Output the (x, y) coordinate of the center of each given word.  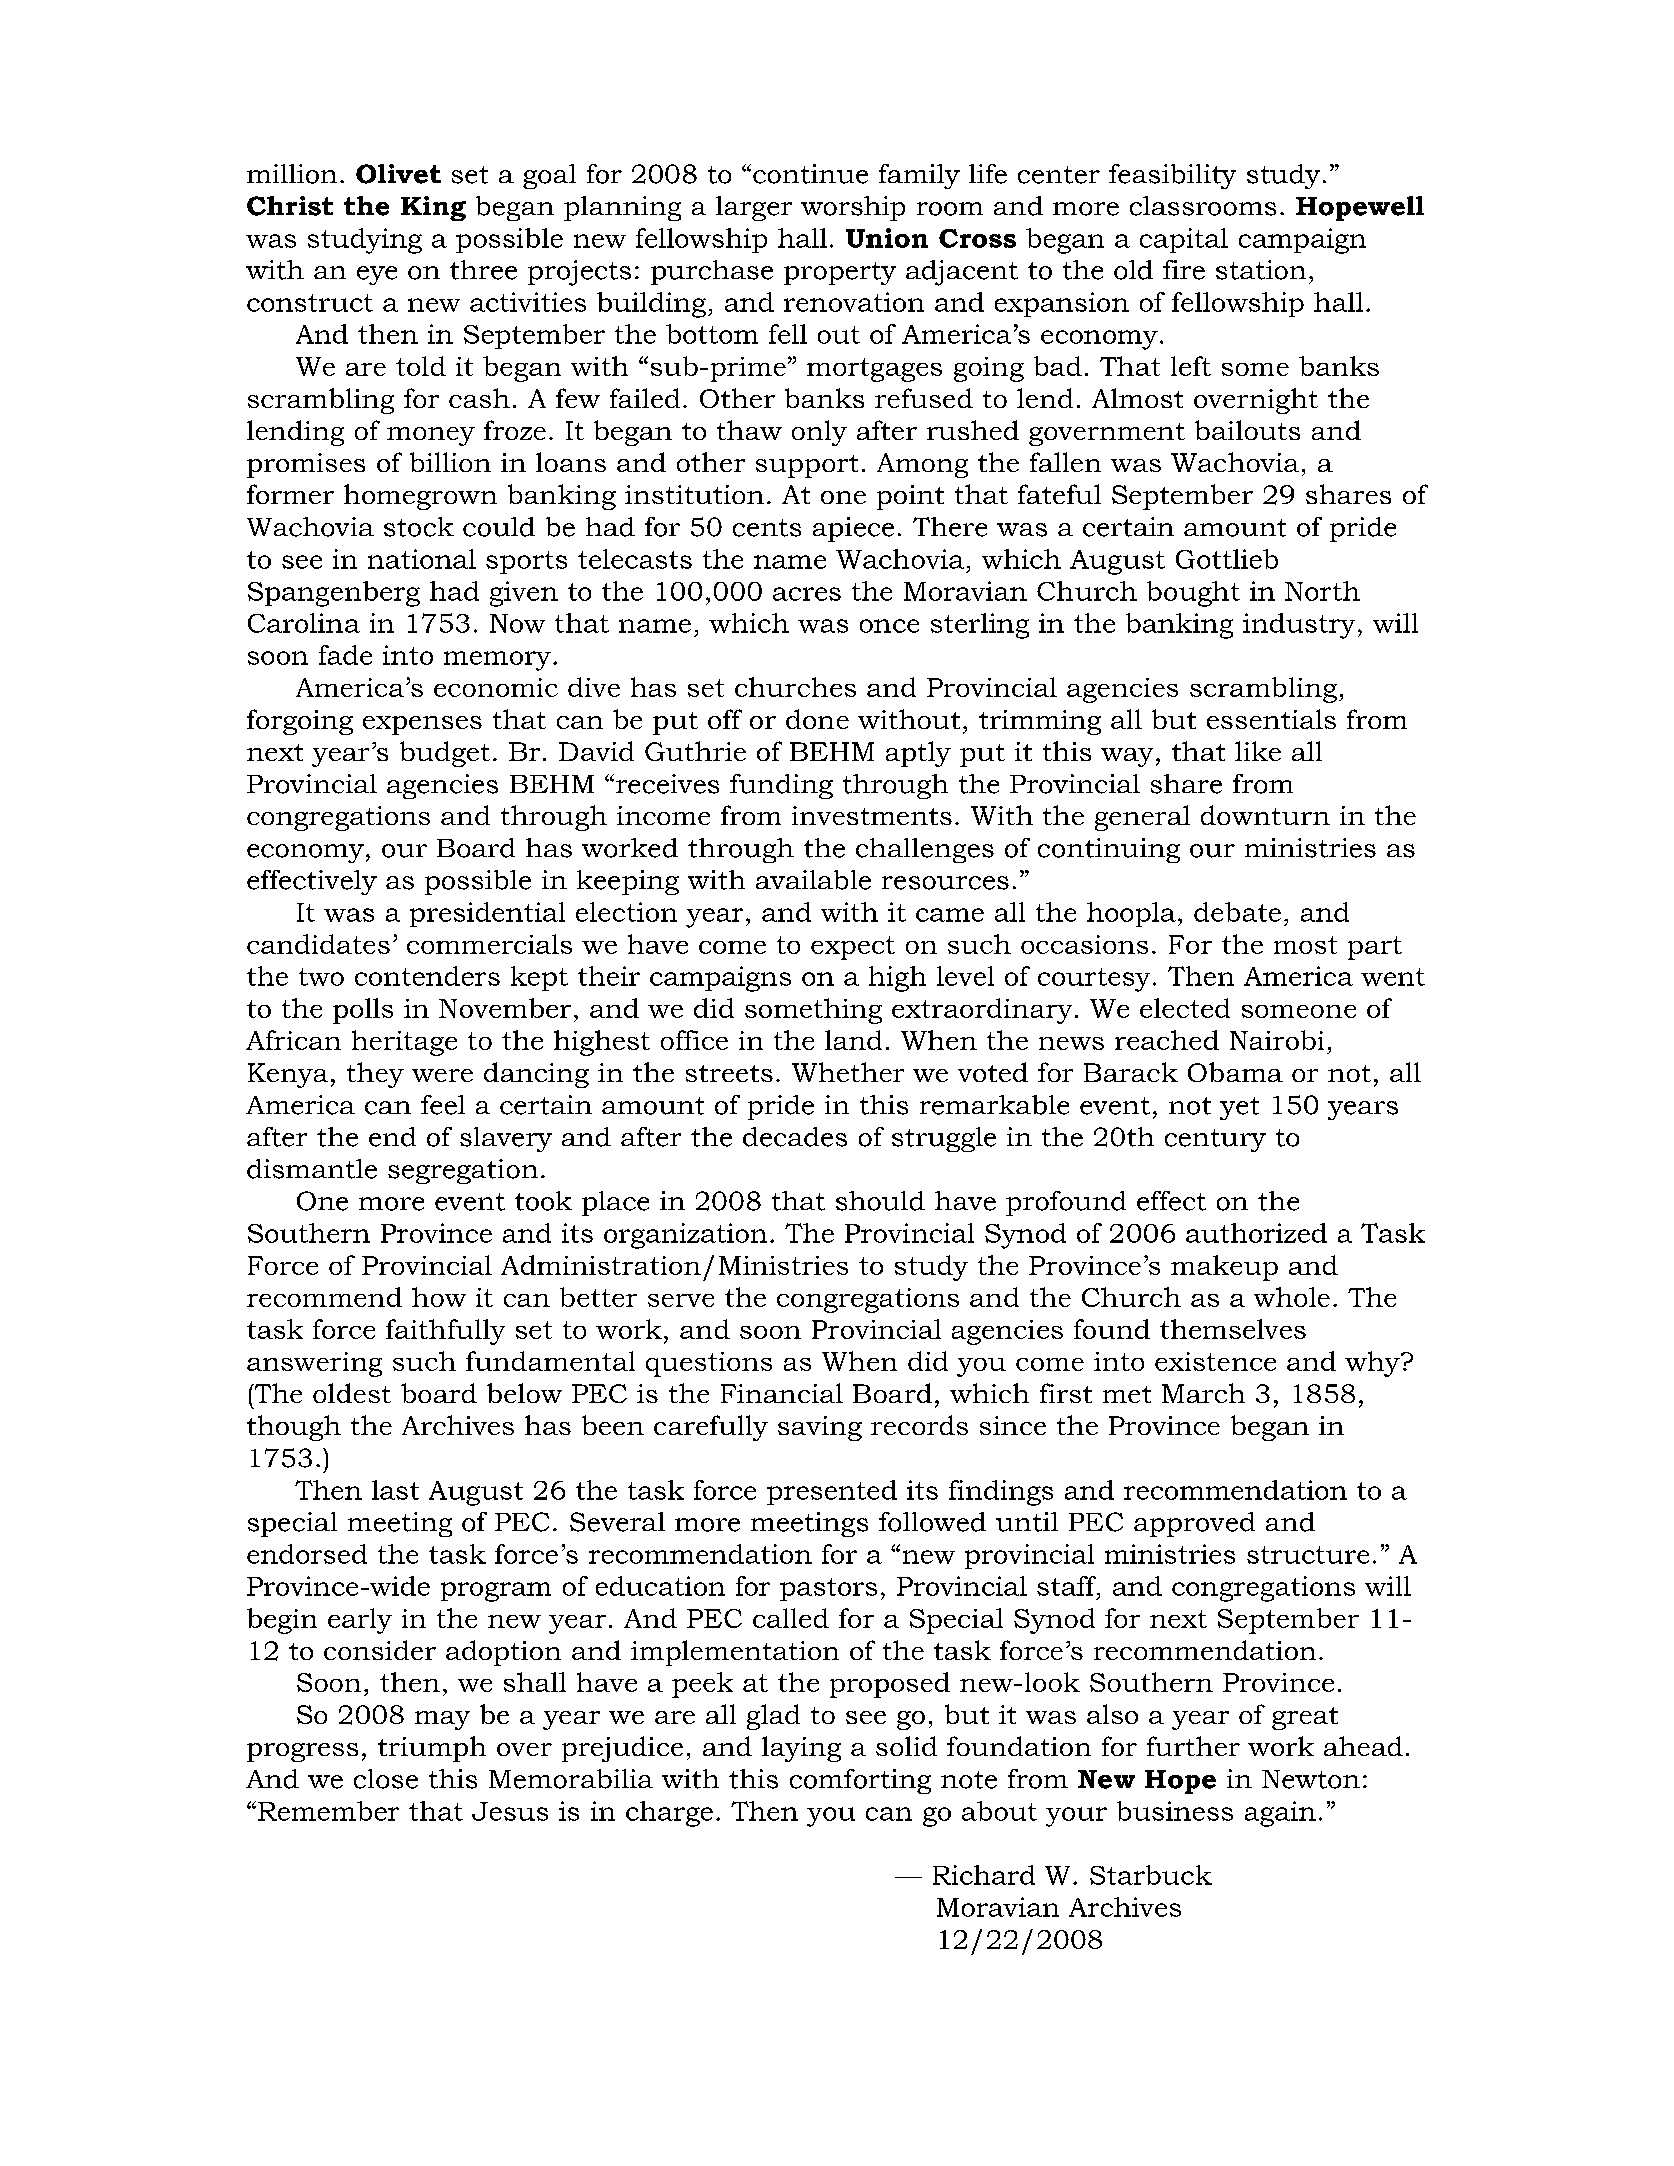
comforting (860, 1781)
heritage (404, 1043)
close (386, 1779)
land (853, 1040)
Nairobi (1277, 1040)
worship (853, 208)
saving (820, 1428)
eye (377, 275)
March (1203, 1393)
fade (345, 655)
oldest (352, 1393)
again (1280, 1814)
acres (807, 594)
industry (1299, 626)
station (1261, 270)
